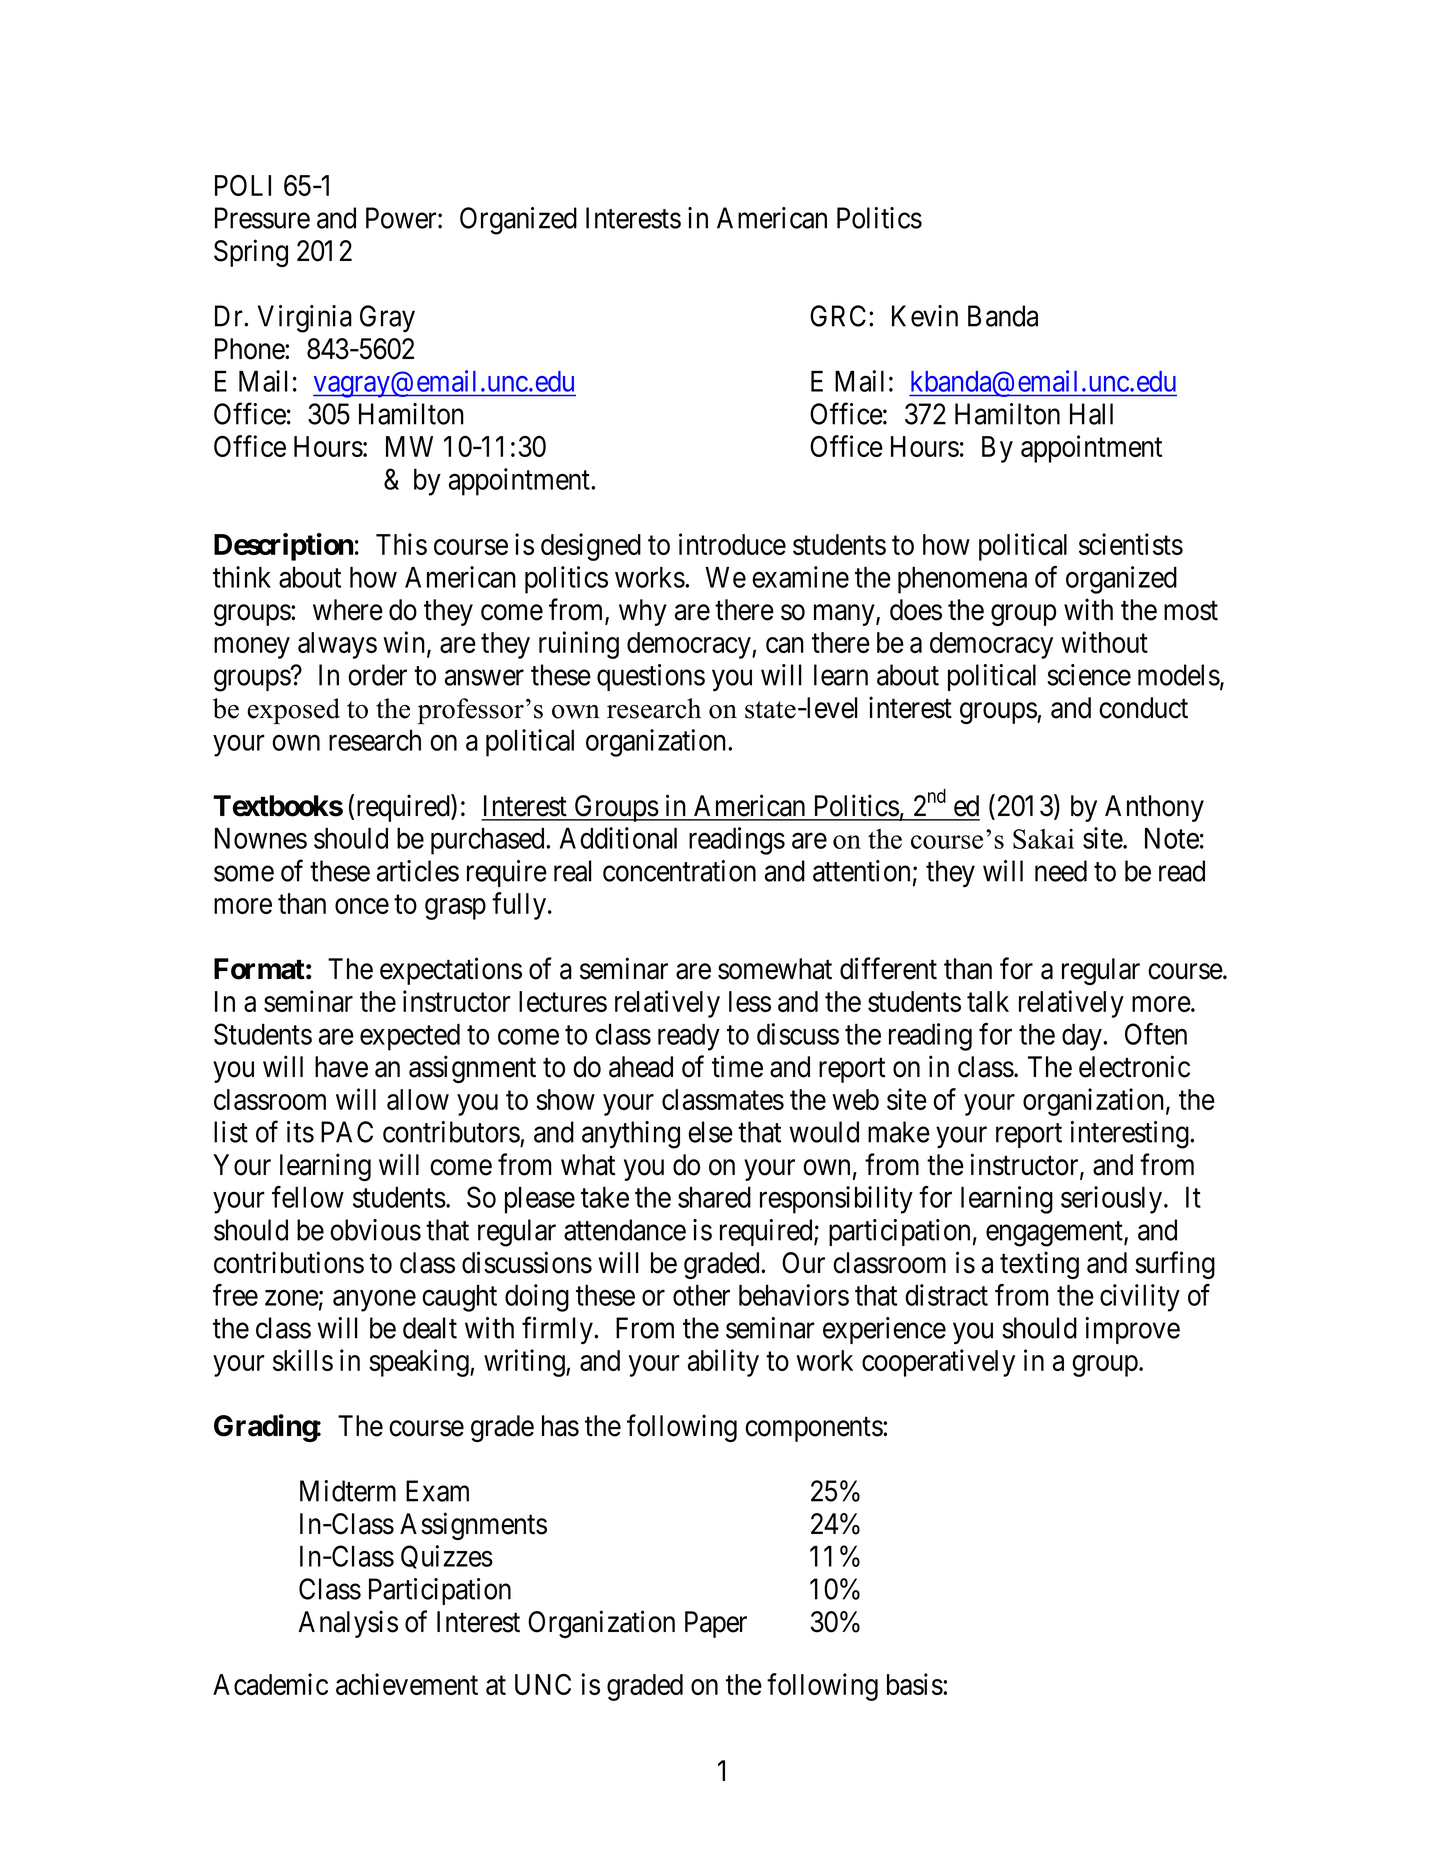  What do you see at coordinates (714, 1197) in the document?
I see `shared` at bounding box center [714, 1197].
